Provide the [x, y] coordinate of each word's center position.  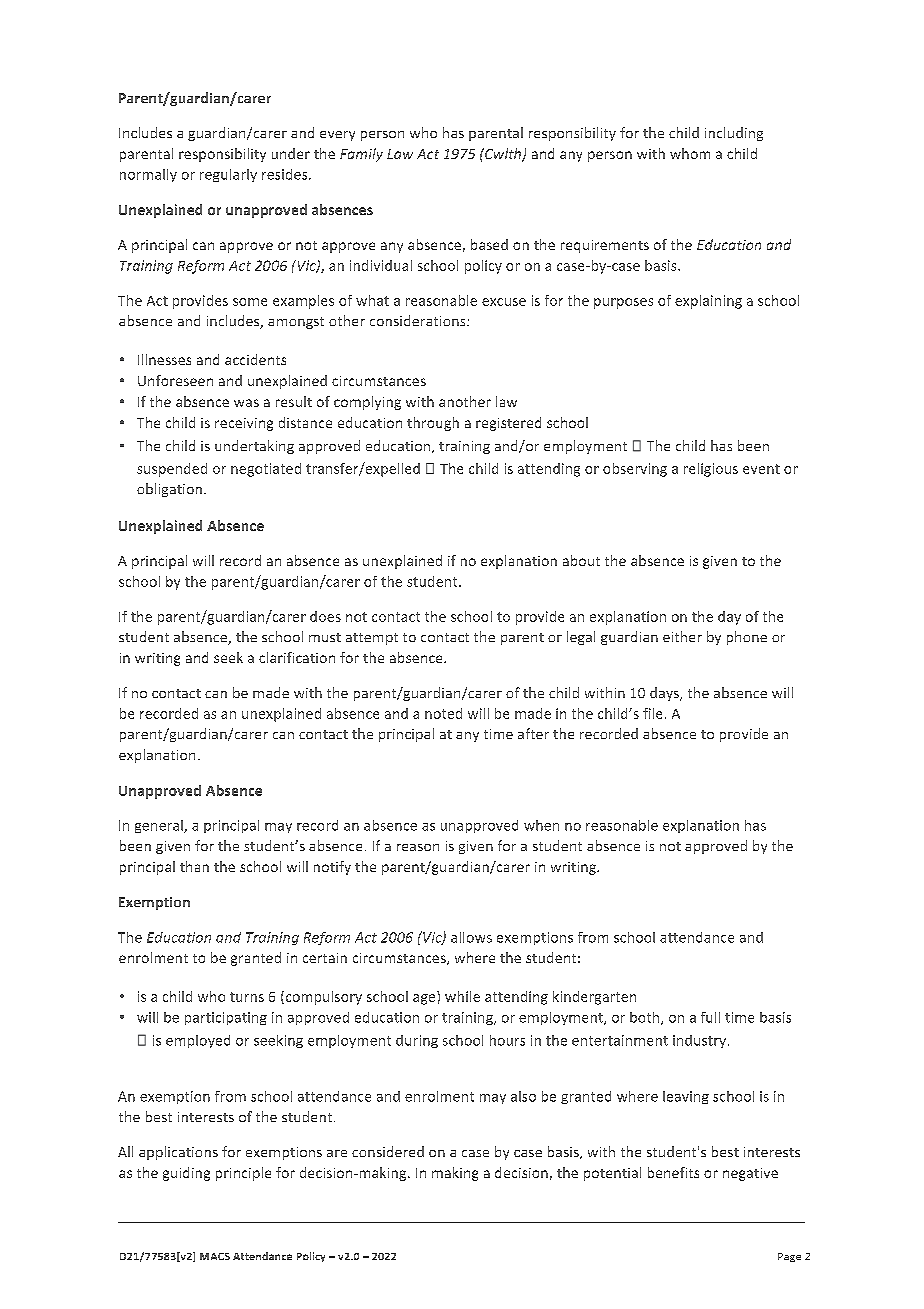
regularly [228, 175]
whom [690, 153]
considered [388, 1151]
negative [750, 1174]
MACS [215, 1256]
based [489, 244]
